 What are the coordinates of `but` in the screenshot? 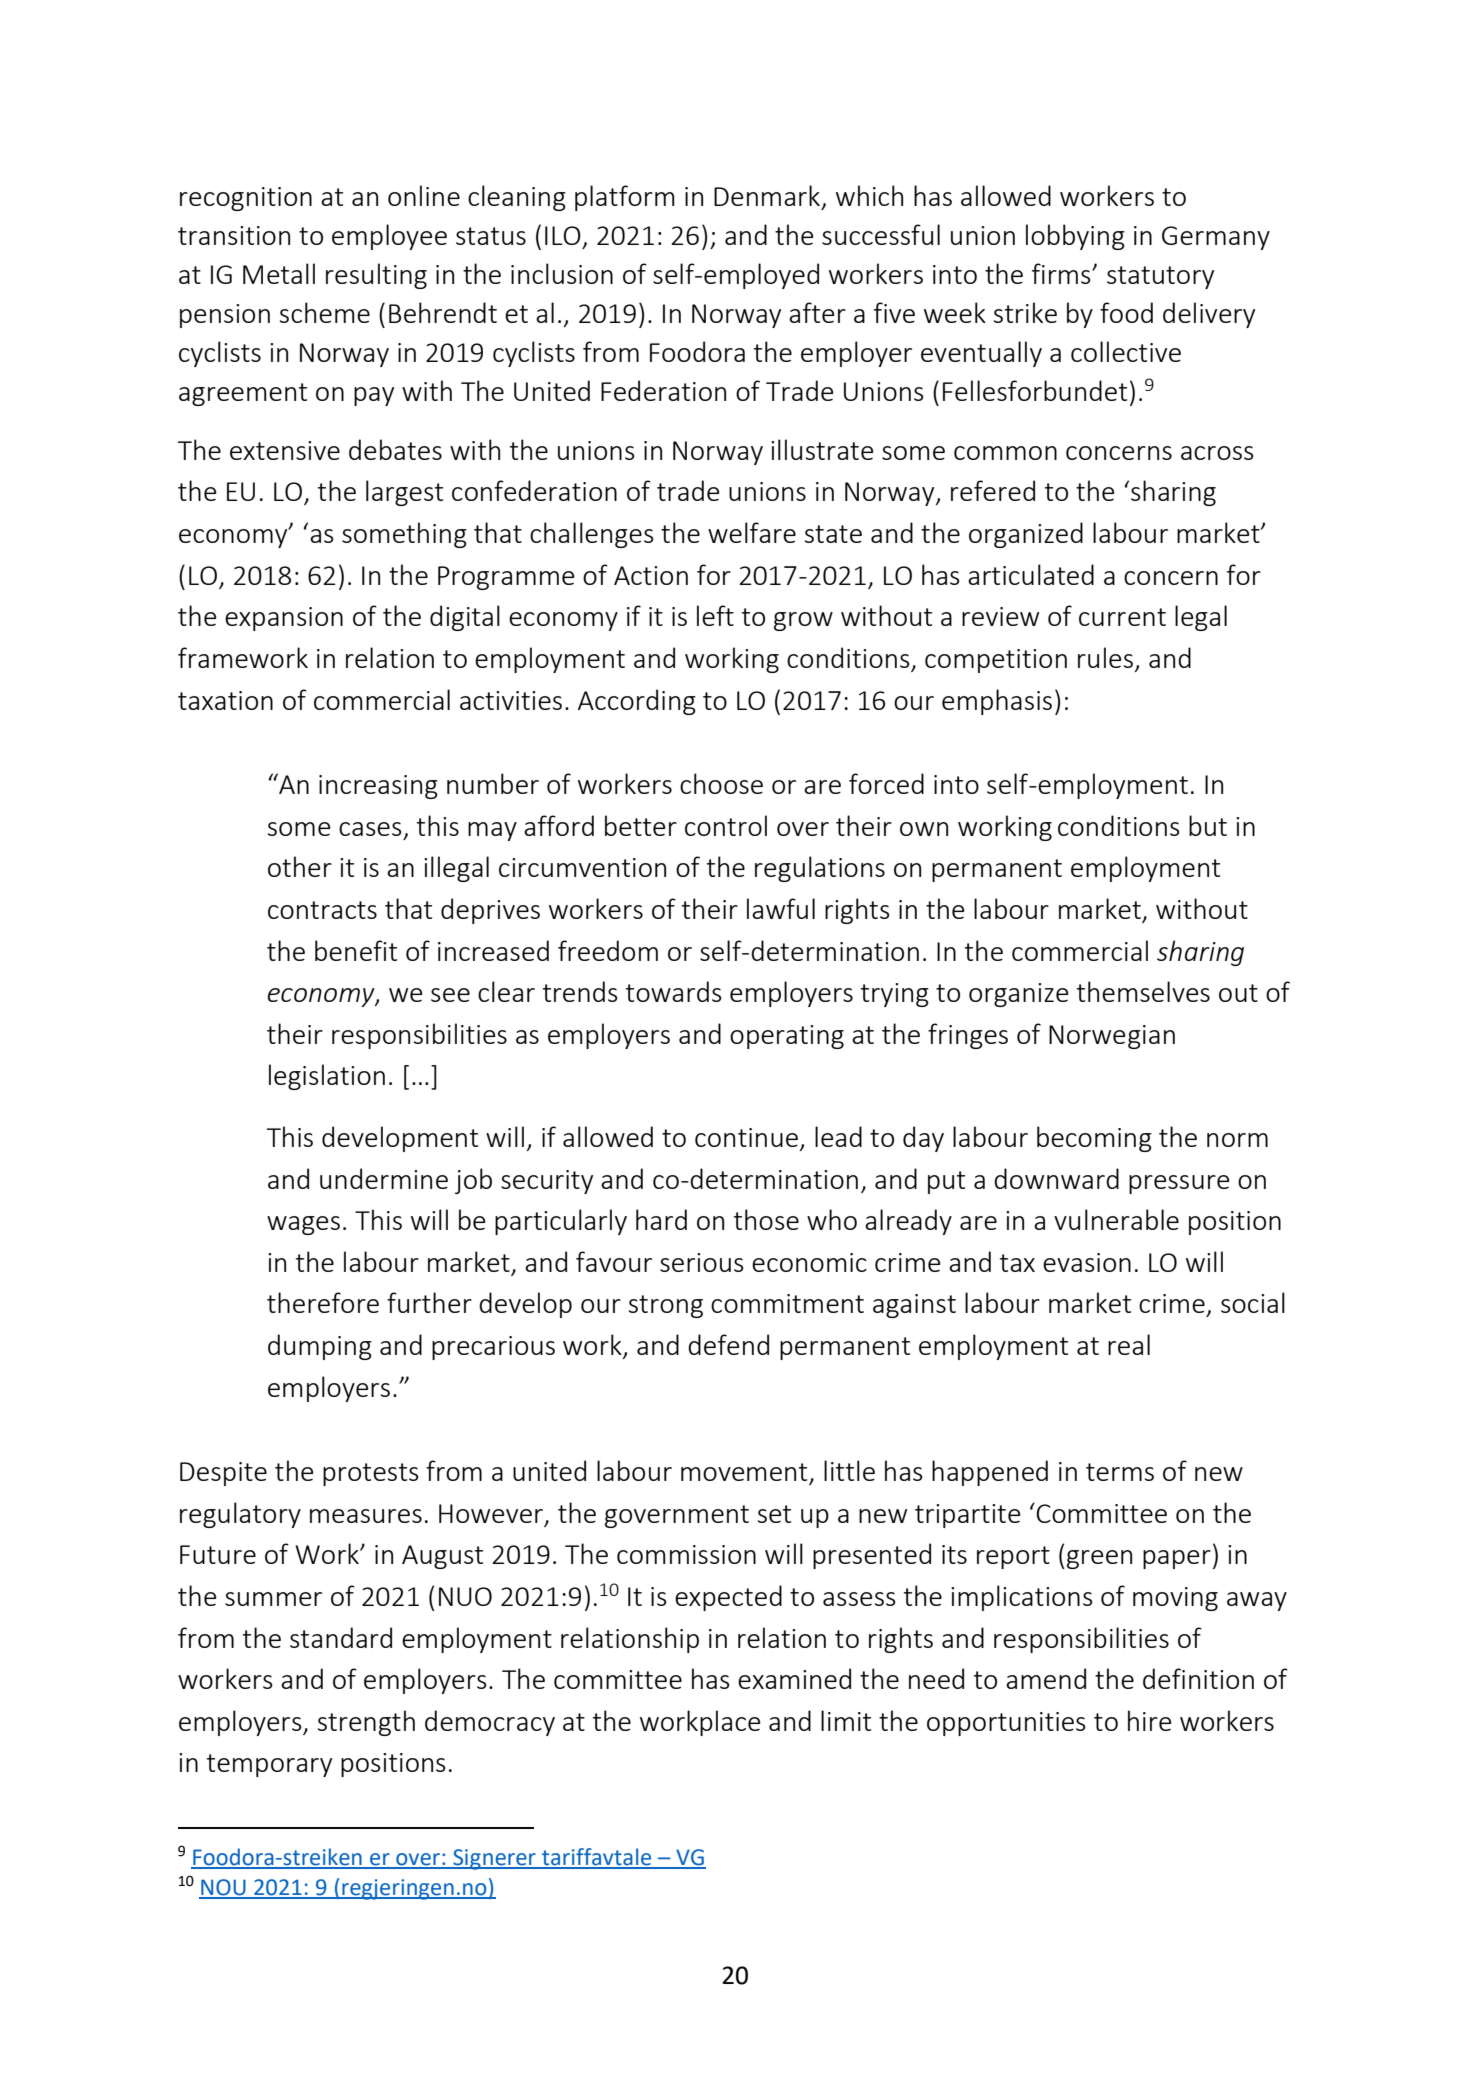 It's located at (1208, 825).
